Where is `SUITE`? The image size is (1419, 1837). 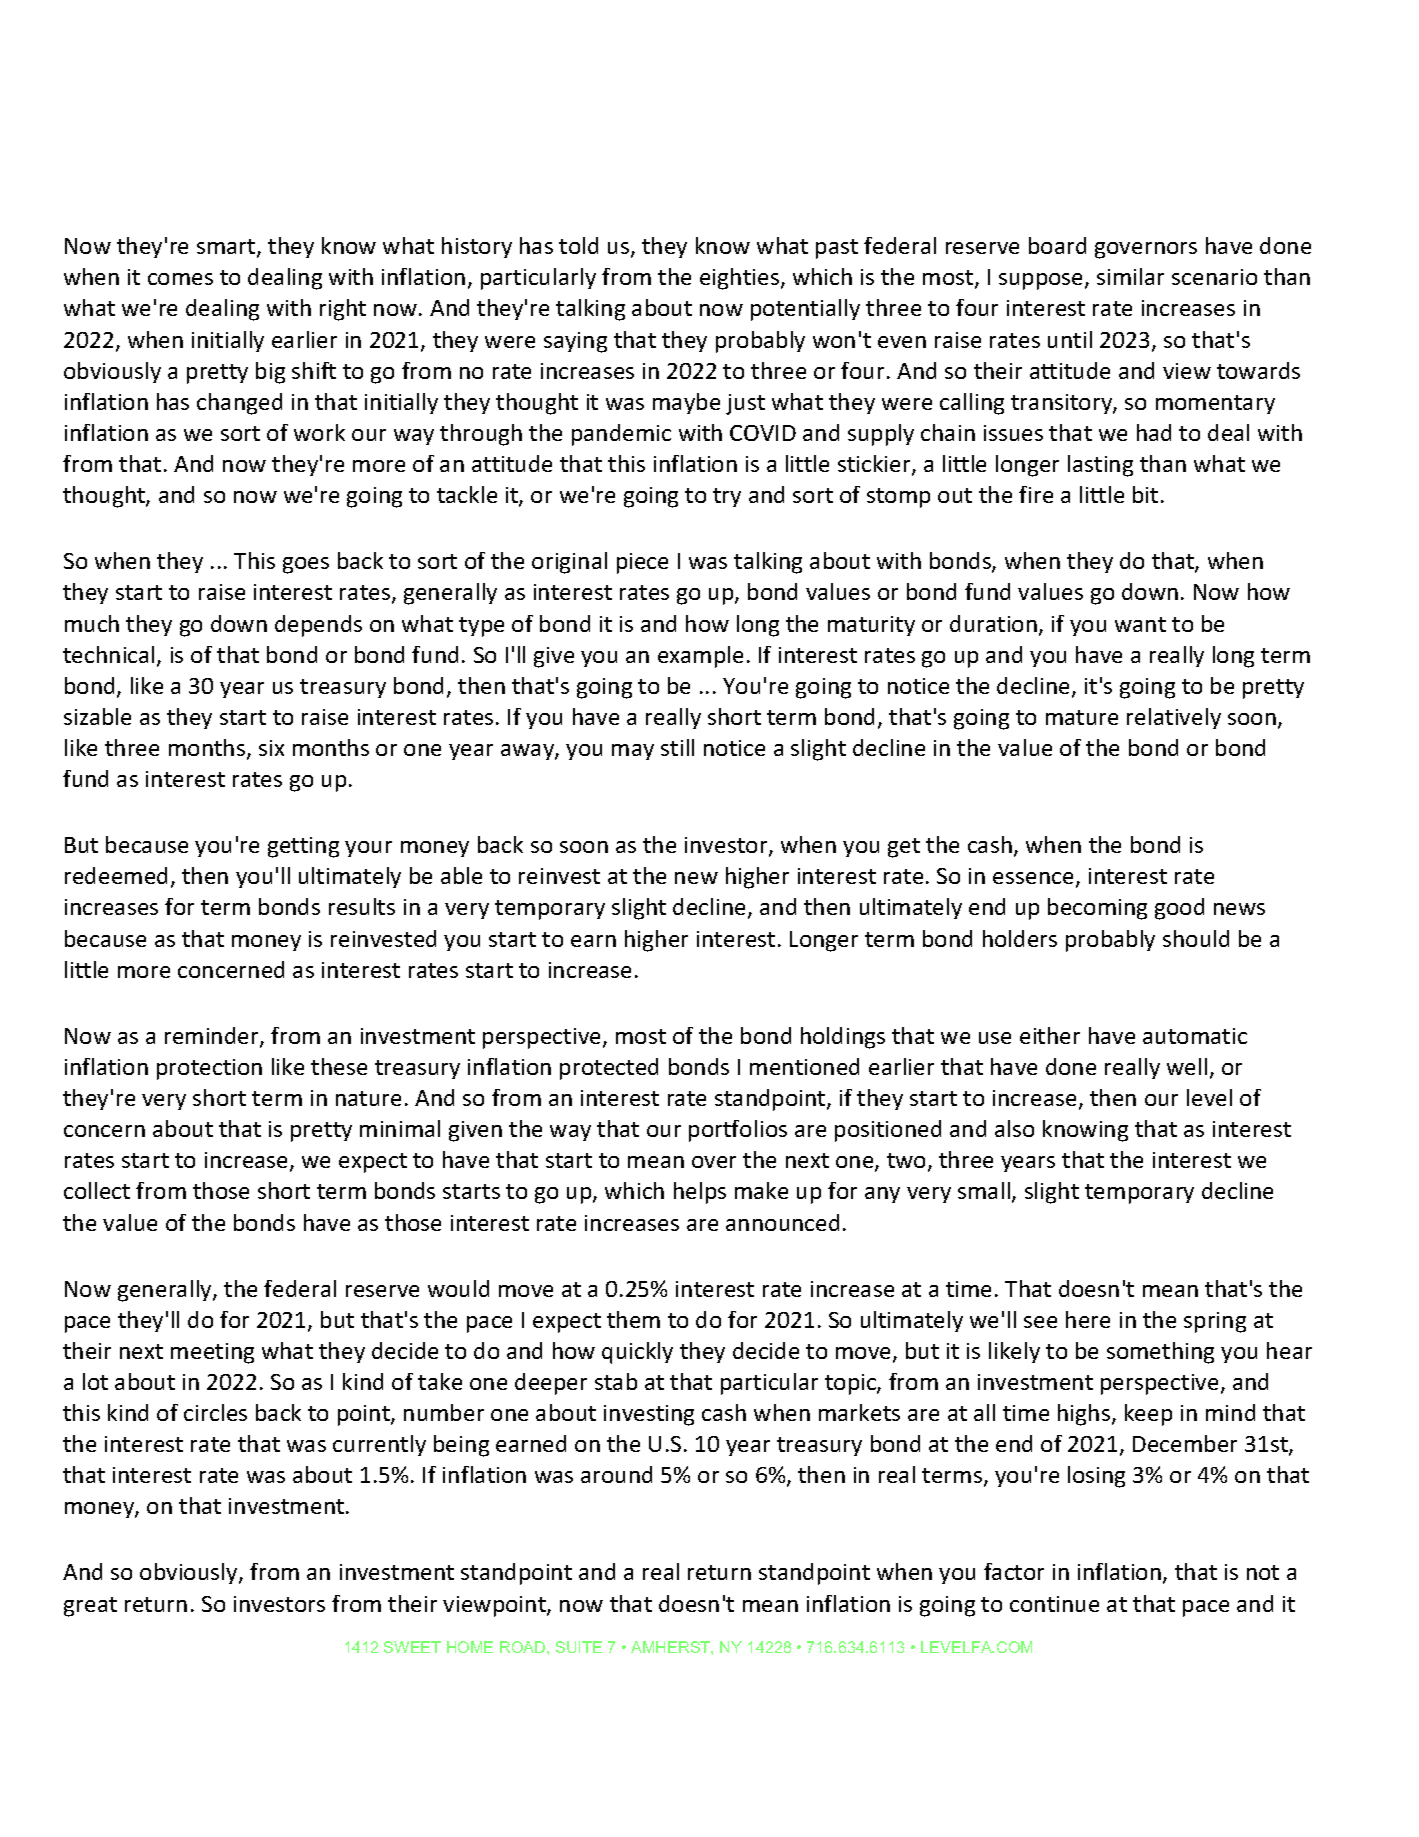
SUITE is located at coordinates (579, 1647).
